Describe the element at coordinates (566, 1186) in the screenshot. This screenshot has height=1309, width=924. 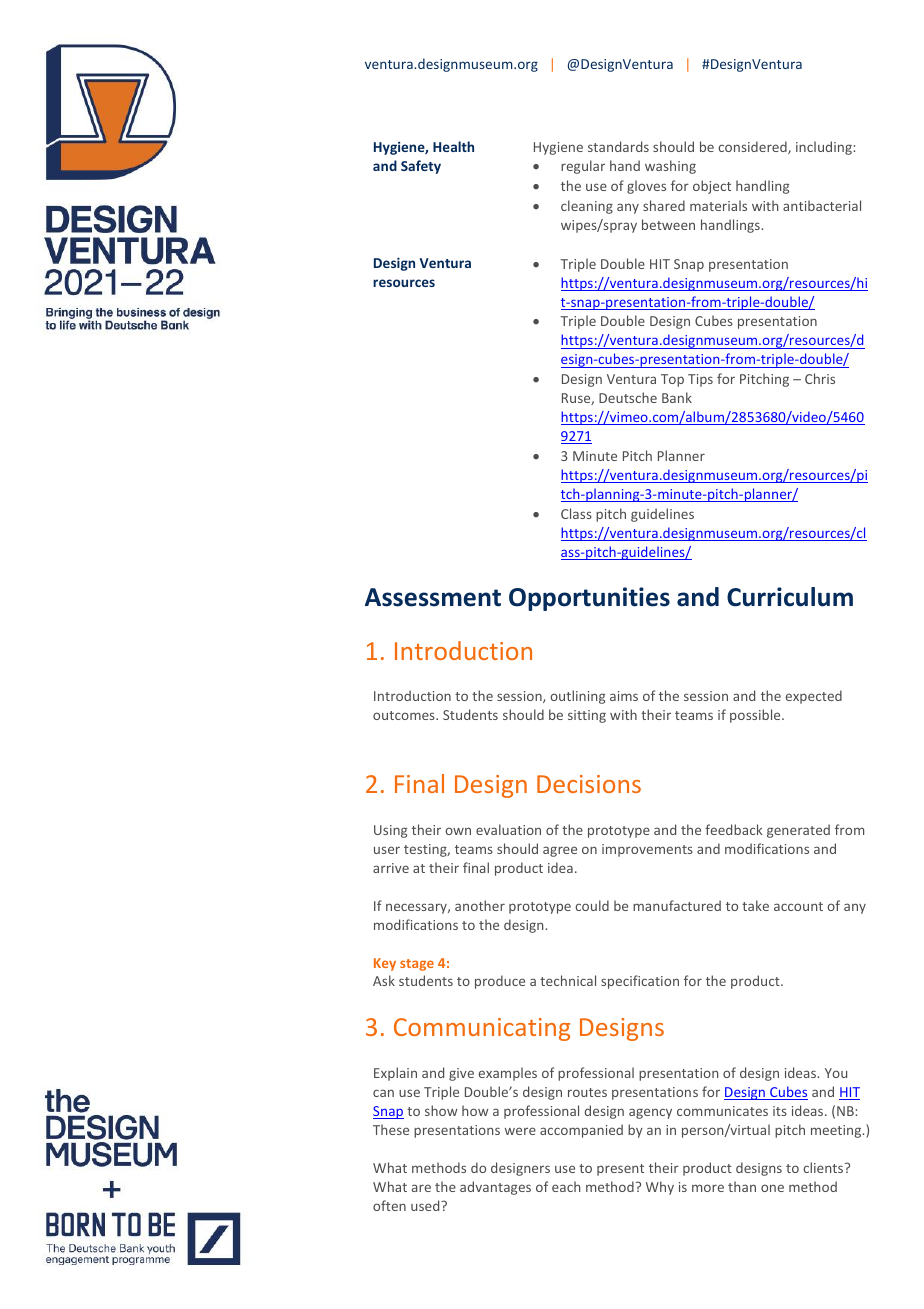
I see `each` at that location.
